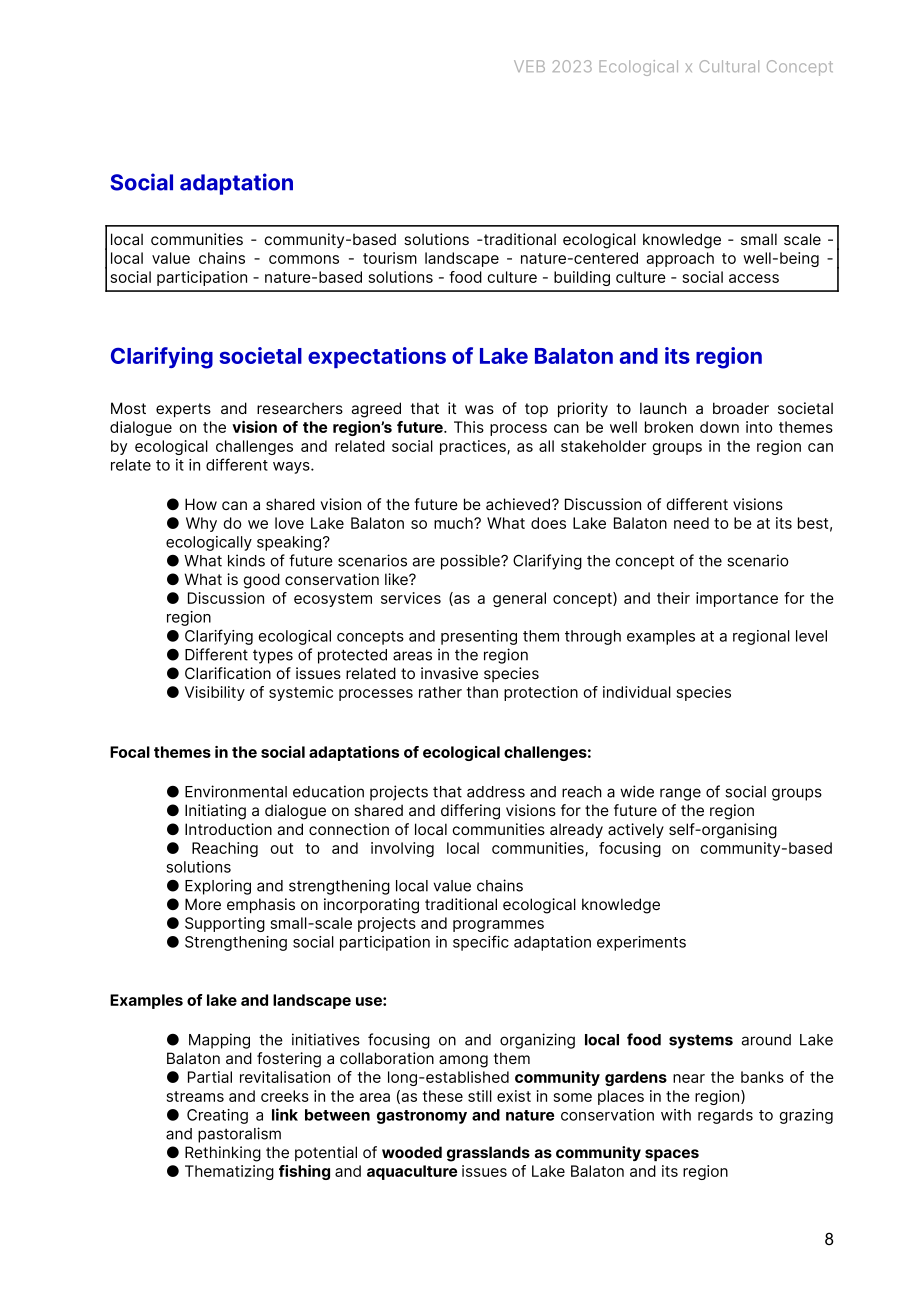 The height and width of the screenshot is (1307, 924). Describe the element at coordinates (390, 258) in the screenshot. I see `tourism` at that location.
